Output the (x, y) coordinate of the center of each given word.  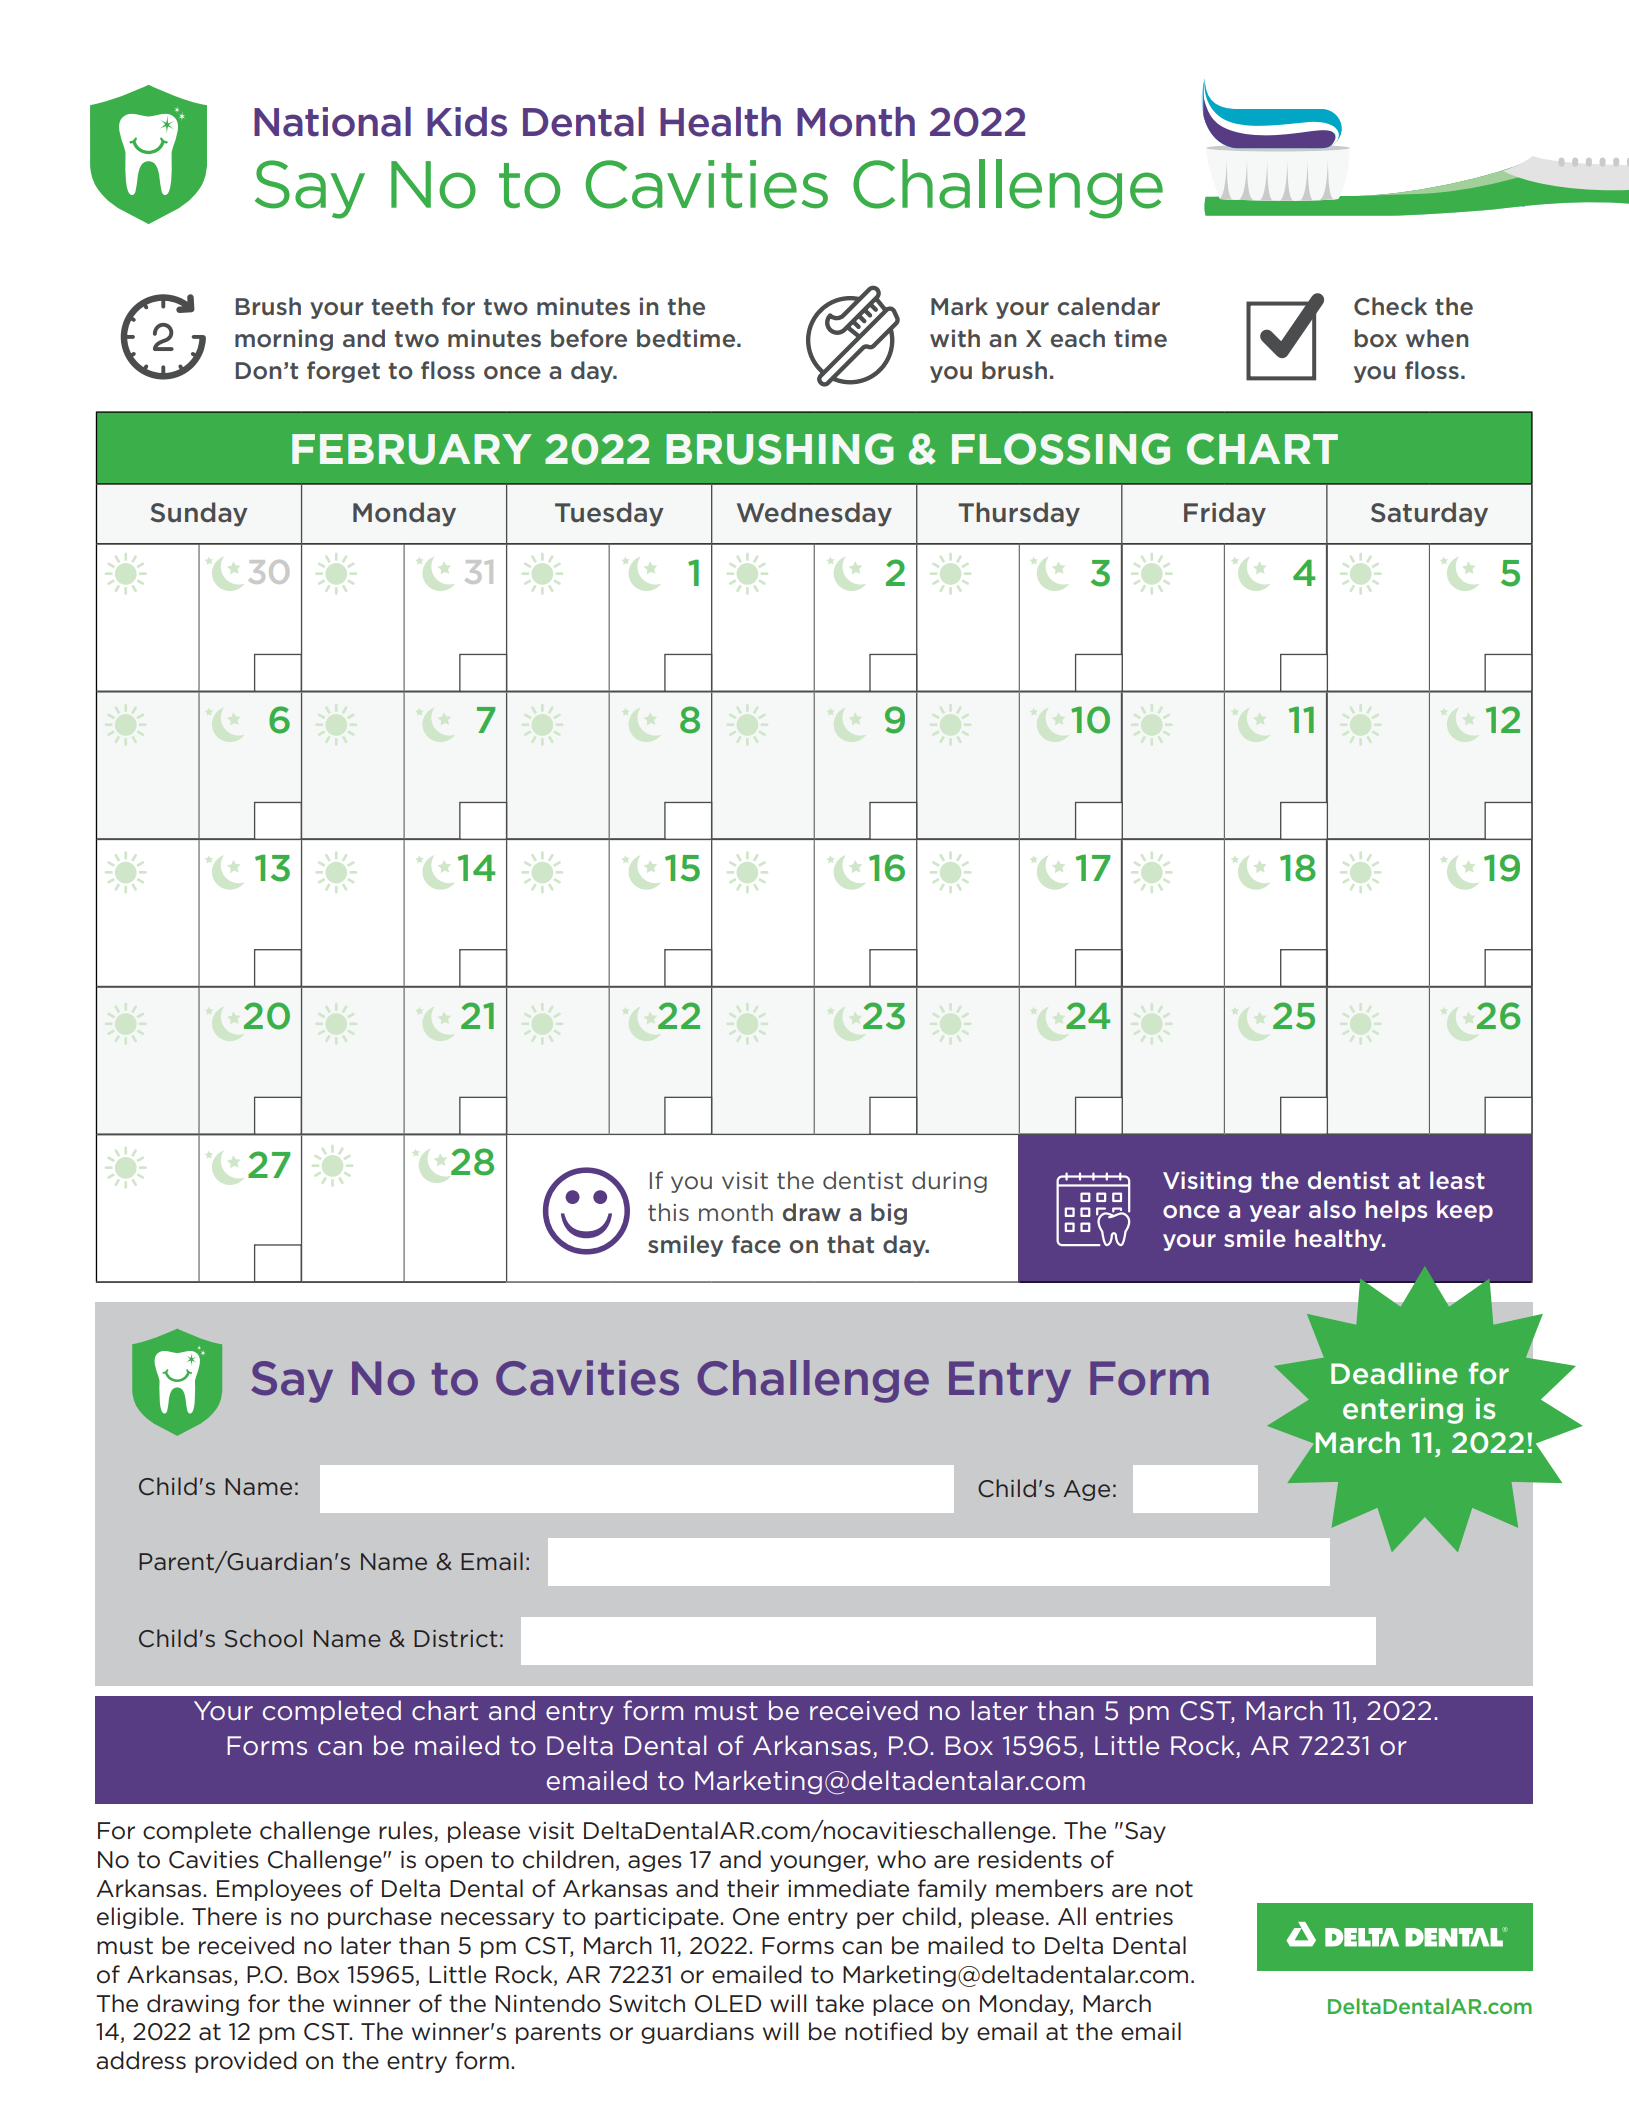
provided (246, 2062)
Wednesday (814, 514)
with (955, 338)
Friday (1225, 514)
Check (1390, 306)
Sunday (199, 514)
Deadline (1394, 1373)
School (263, 1638)
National (332, 122)
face (756, 1244)
